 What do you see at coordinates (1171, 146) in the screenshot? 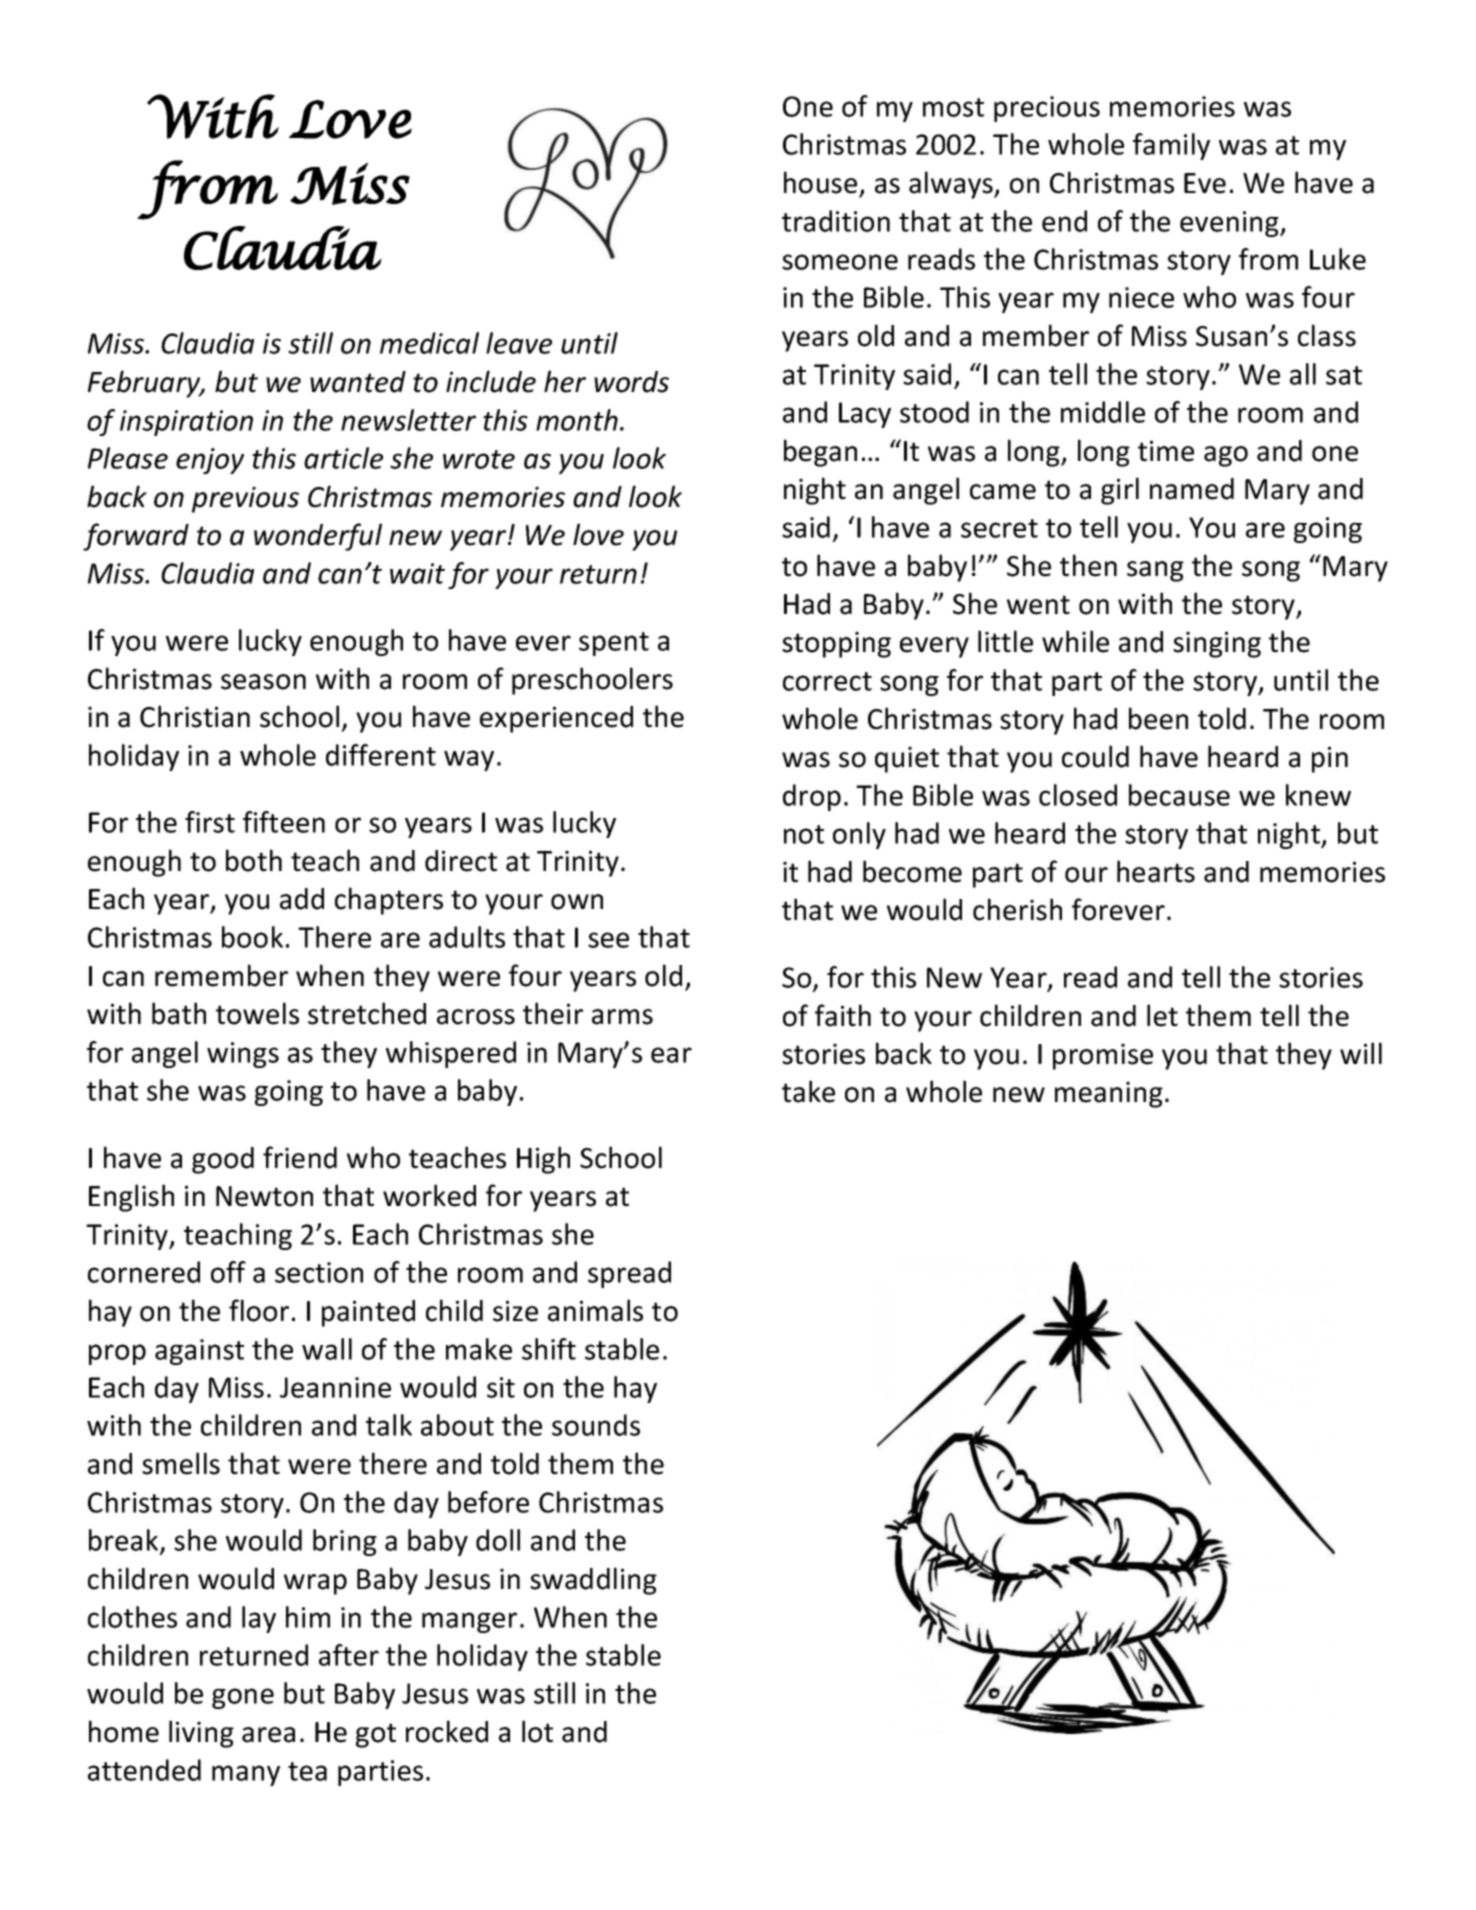
I see `family` at bounding box center [1171, 146].
